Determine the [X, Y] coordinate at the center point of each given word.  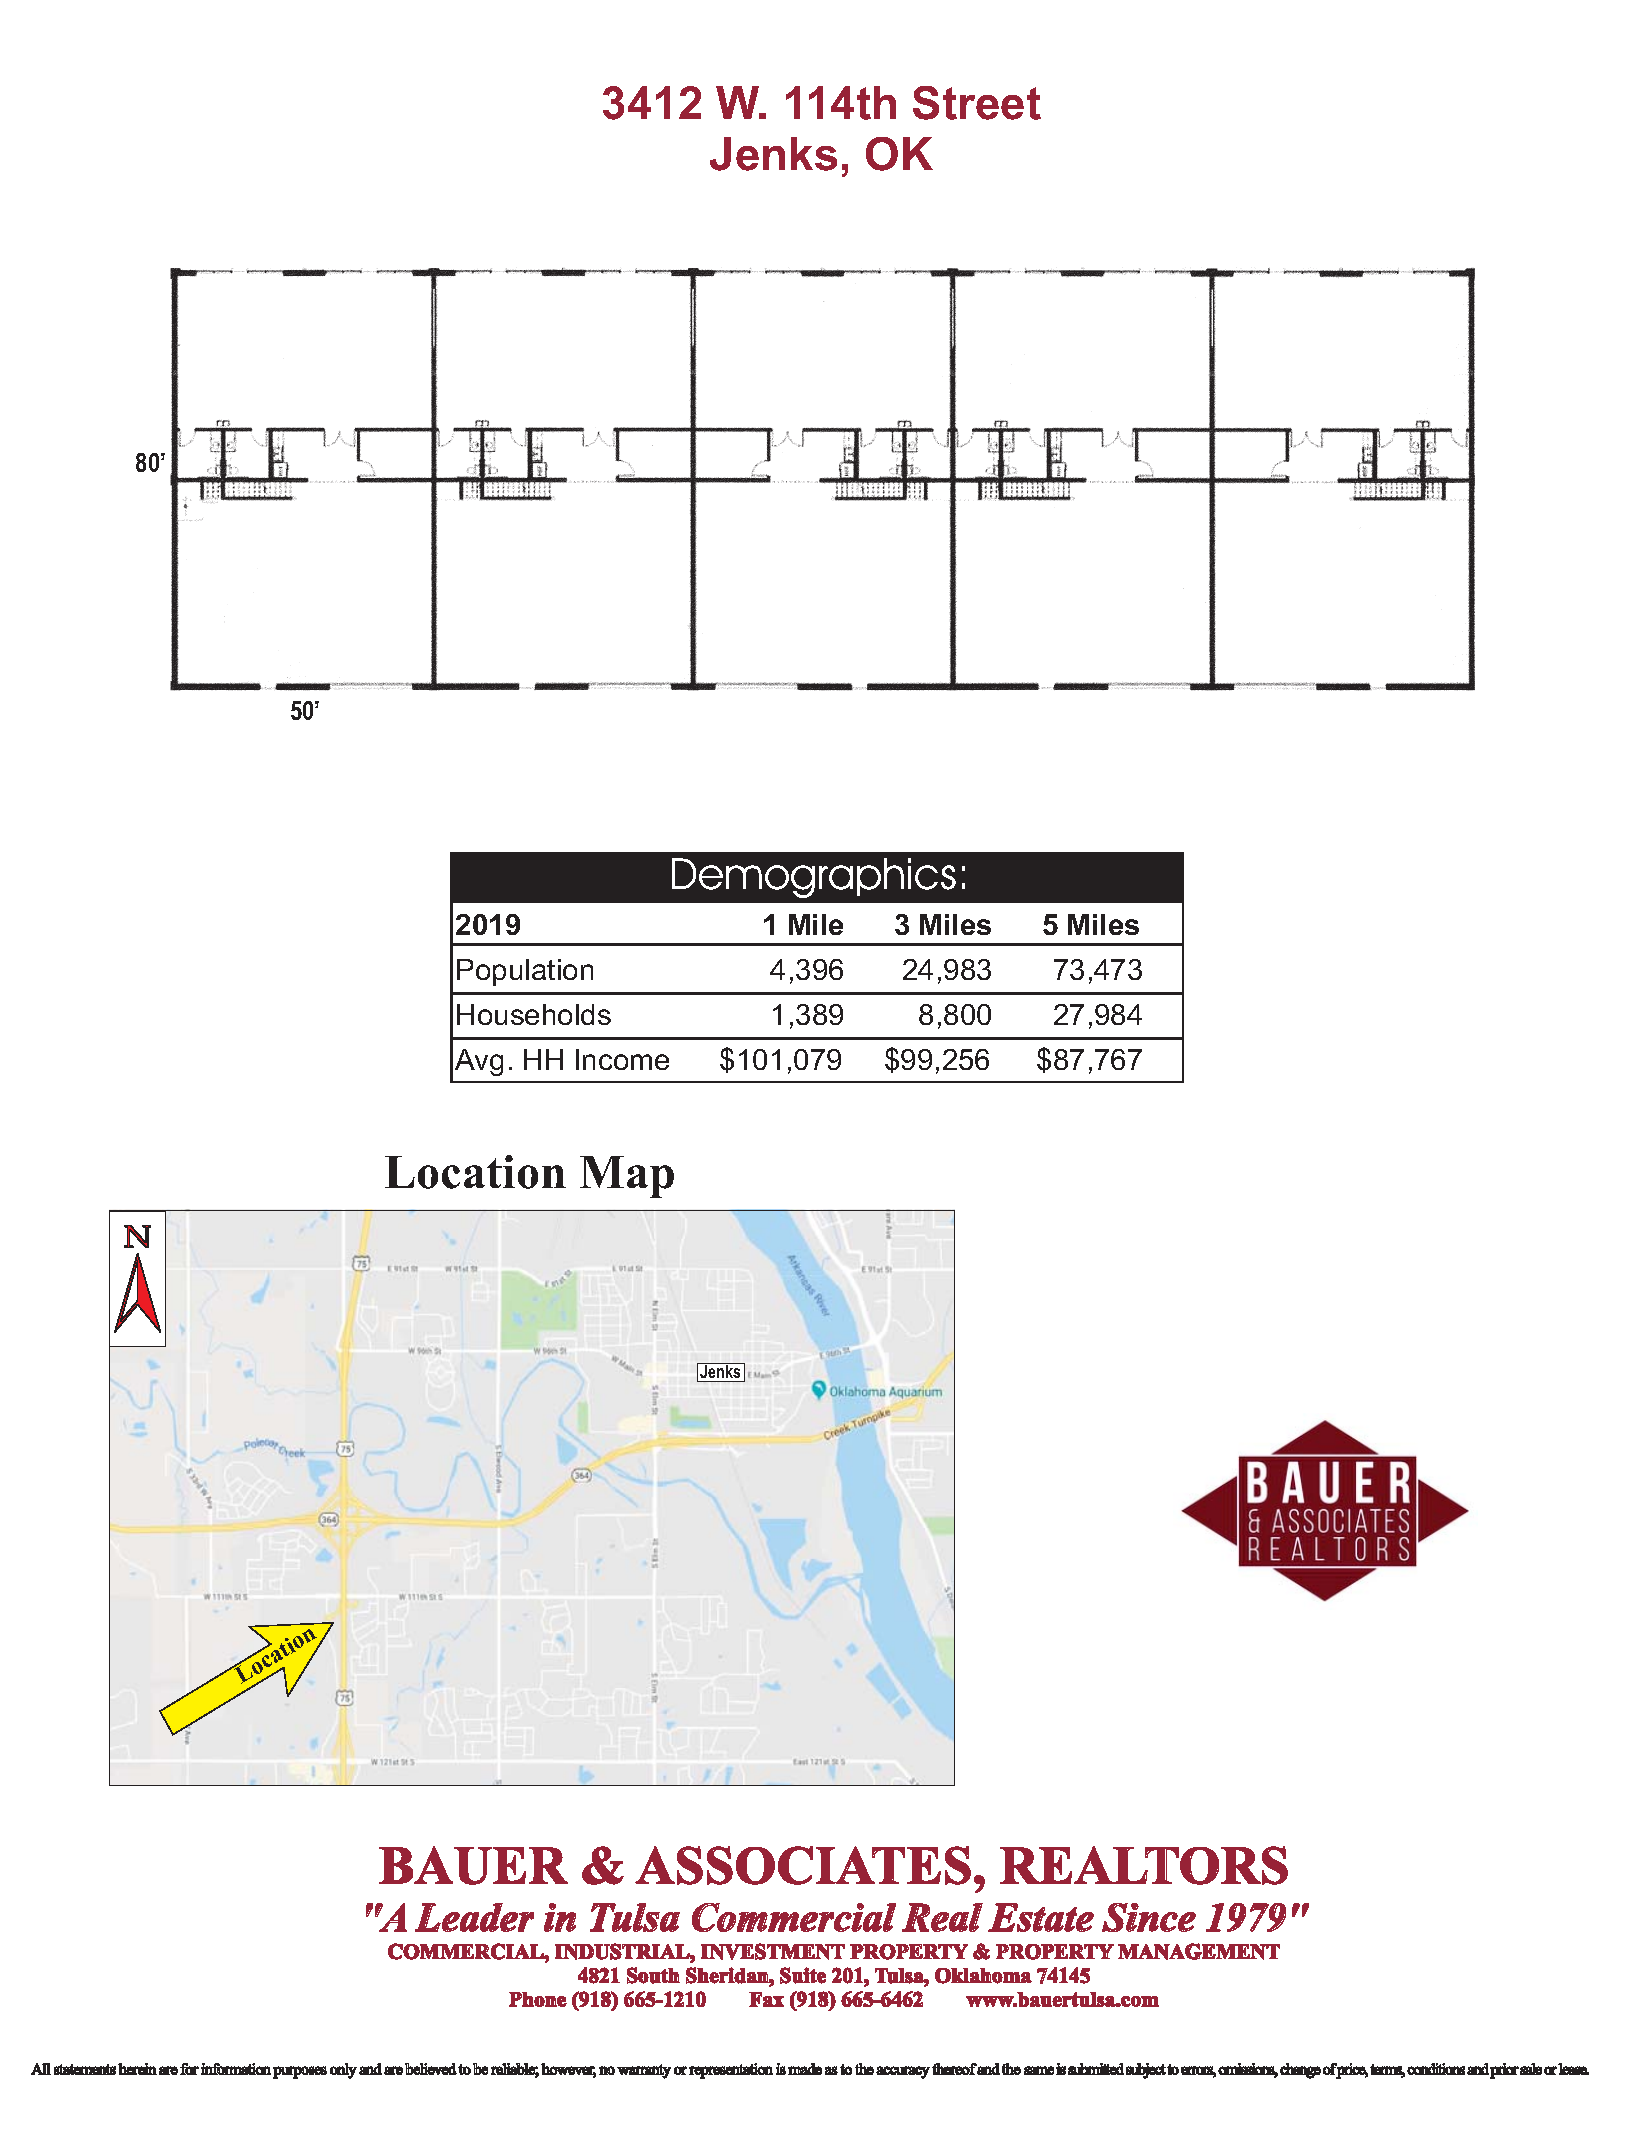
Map [627, 1177]
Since [1149, 1917]
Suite [803, 1975]
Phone [538, 1999]
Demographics [814, 878]
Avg [479, 1062]
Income [622, 1059]
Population [525, 972]
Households [534, 1014]
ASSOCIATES [803, 1865]
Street [977, 103]
